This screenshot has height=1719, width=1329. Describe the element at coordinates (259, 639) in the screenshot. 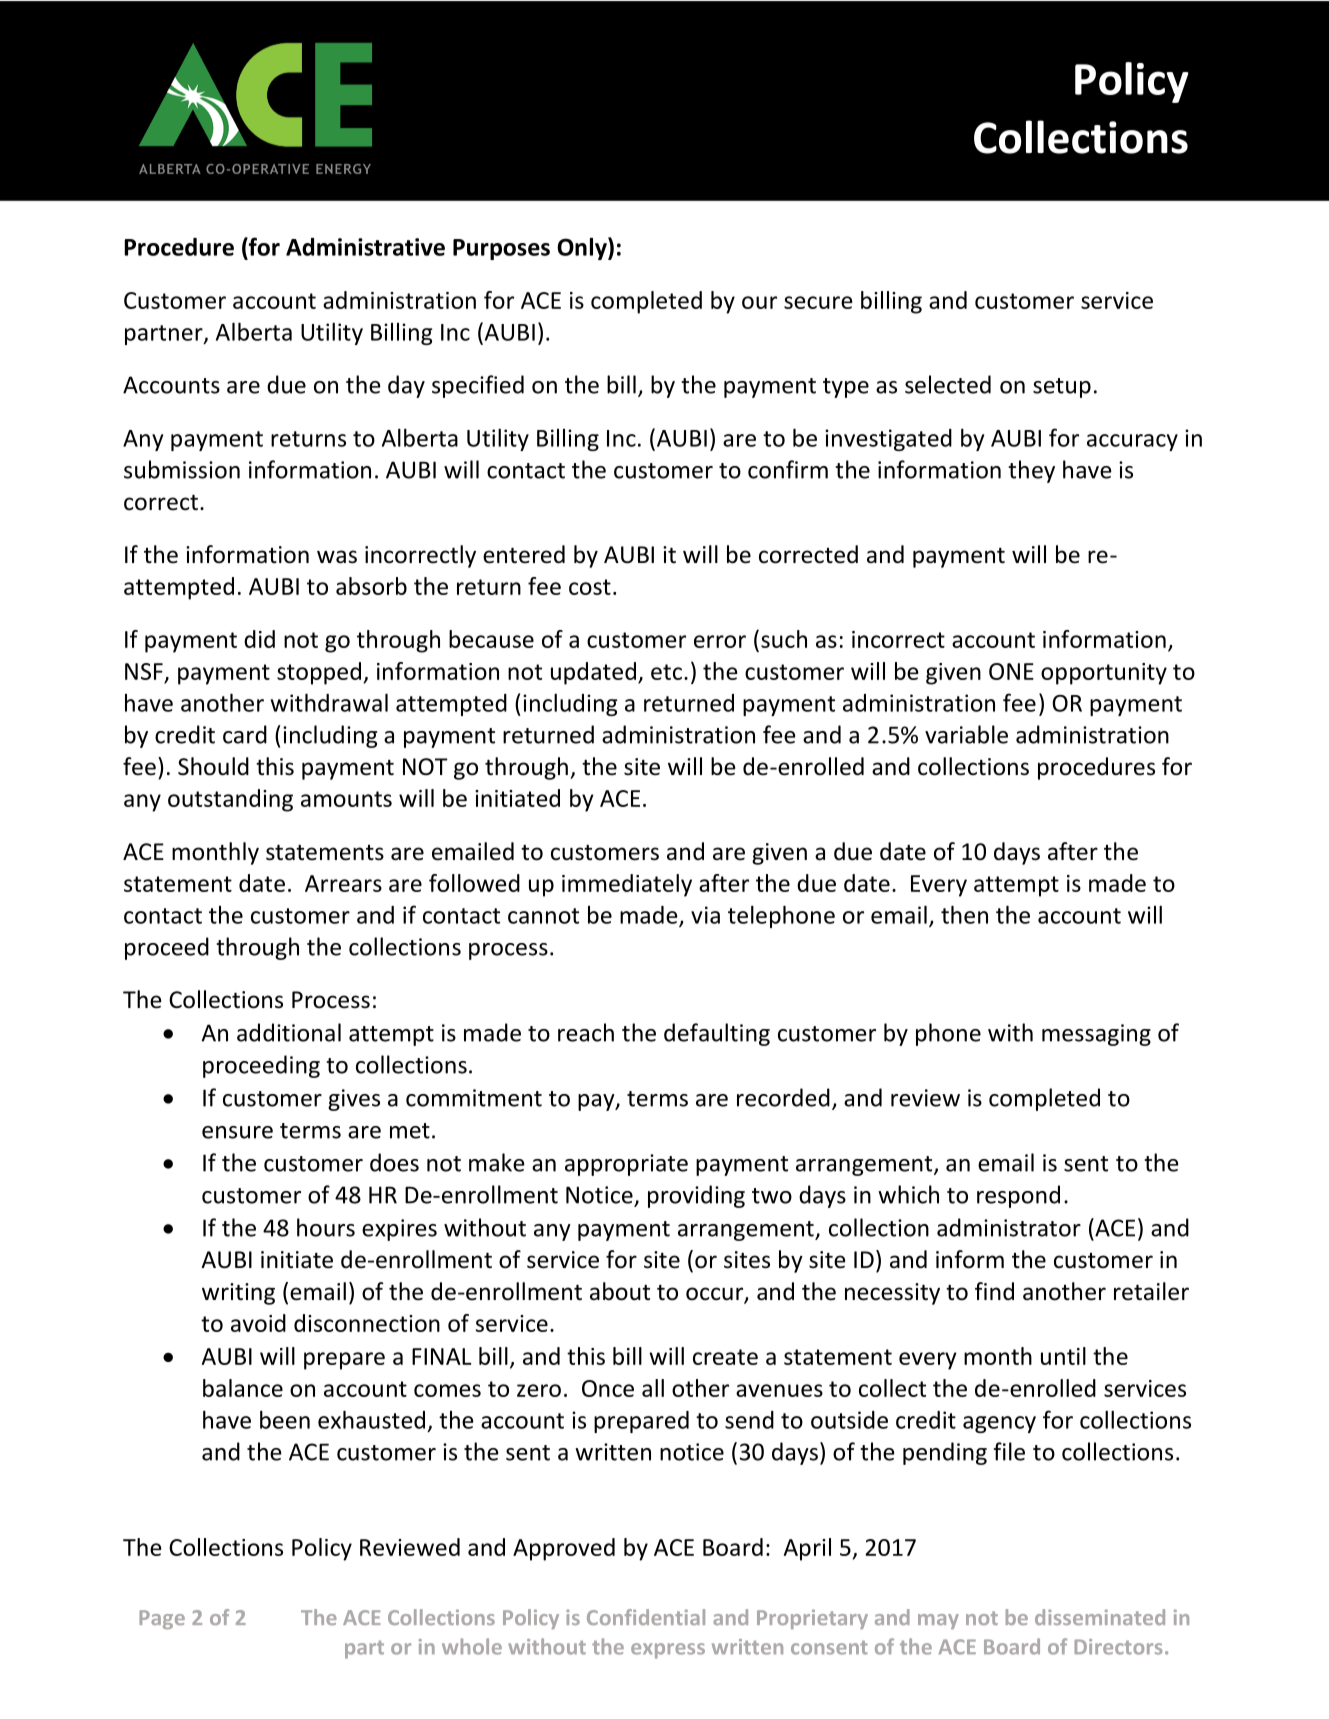

I see `did` at that location.
